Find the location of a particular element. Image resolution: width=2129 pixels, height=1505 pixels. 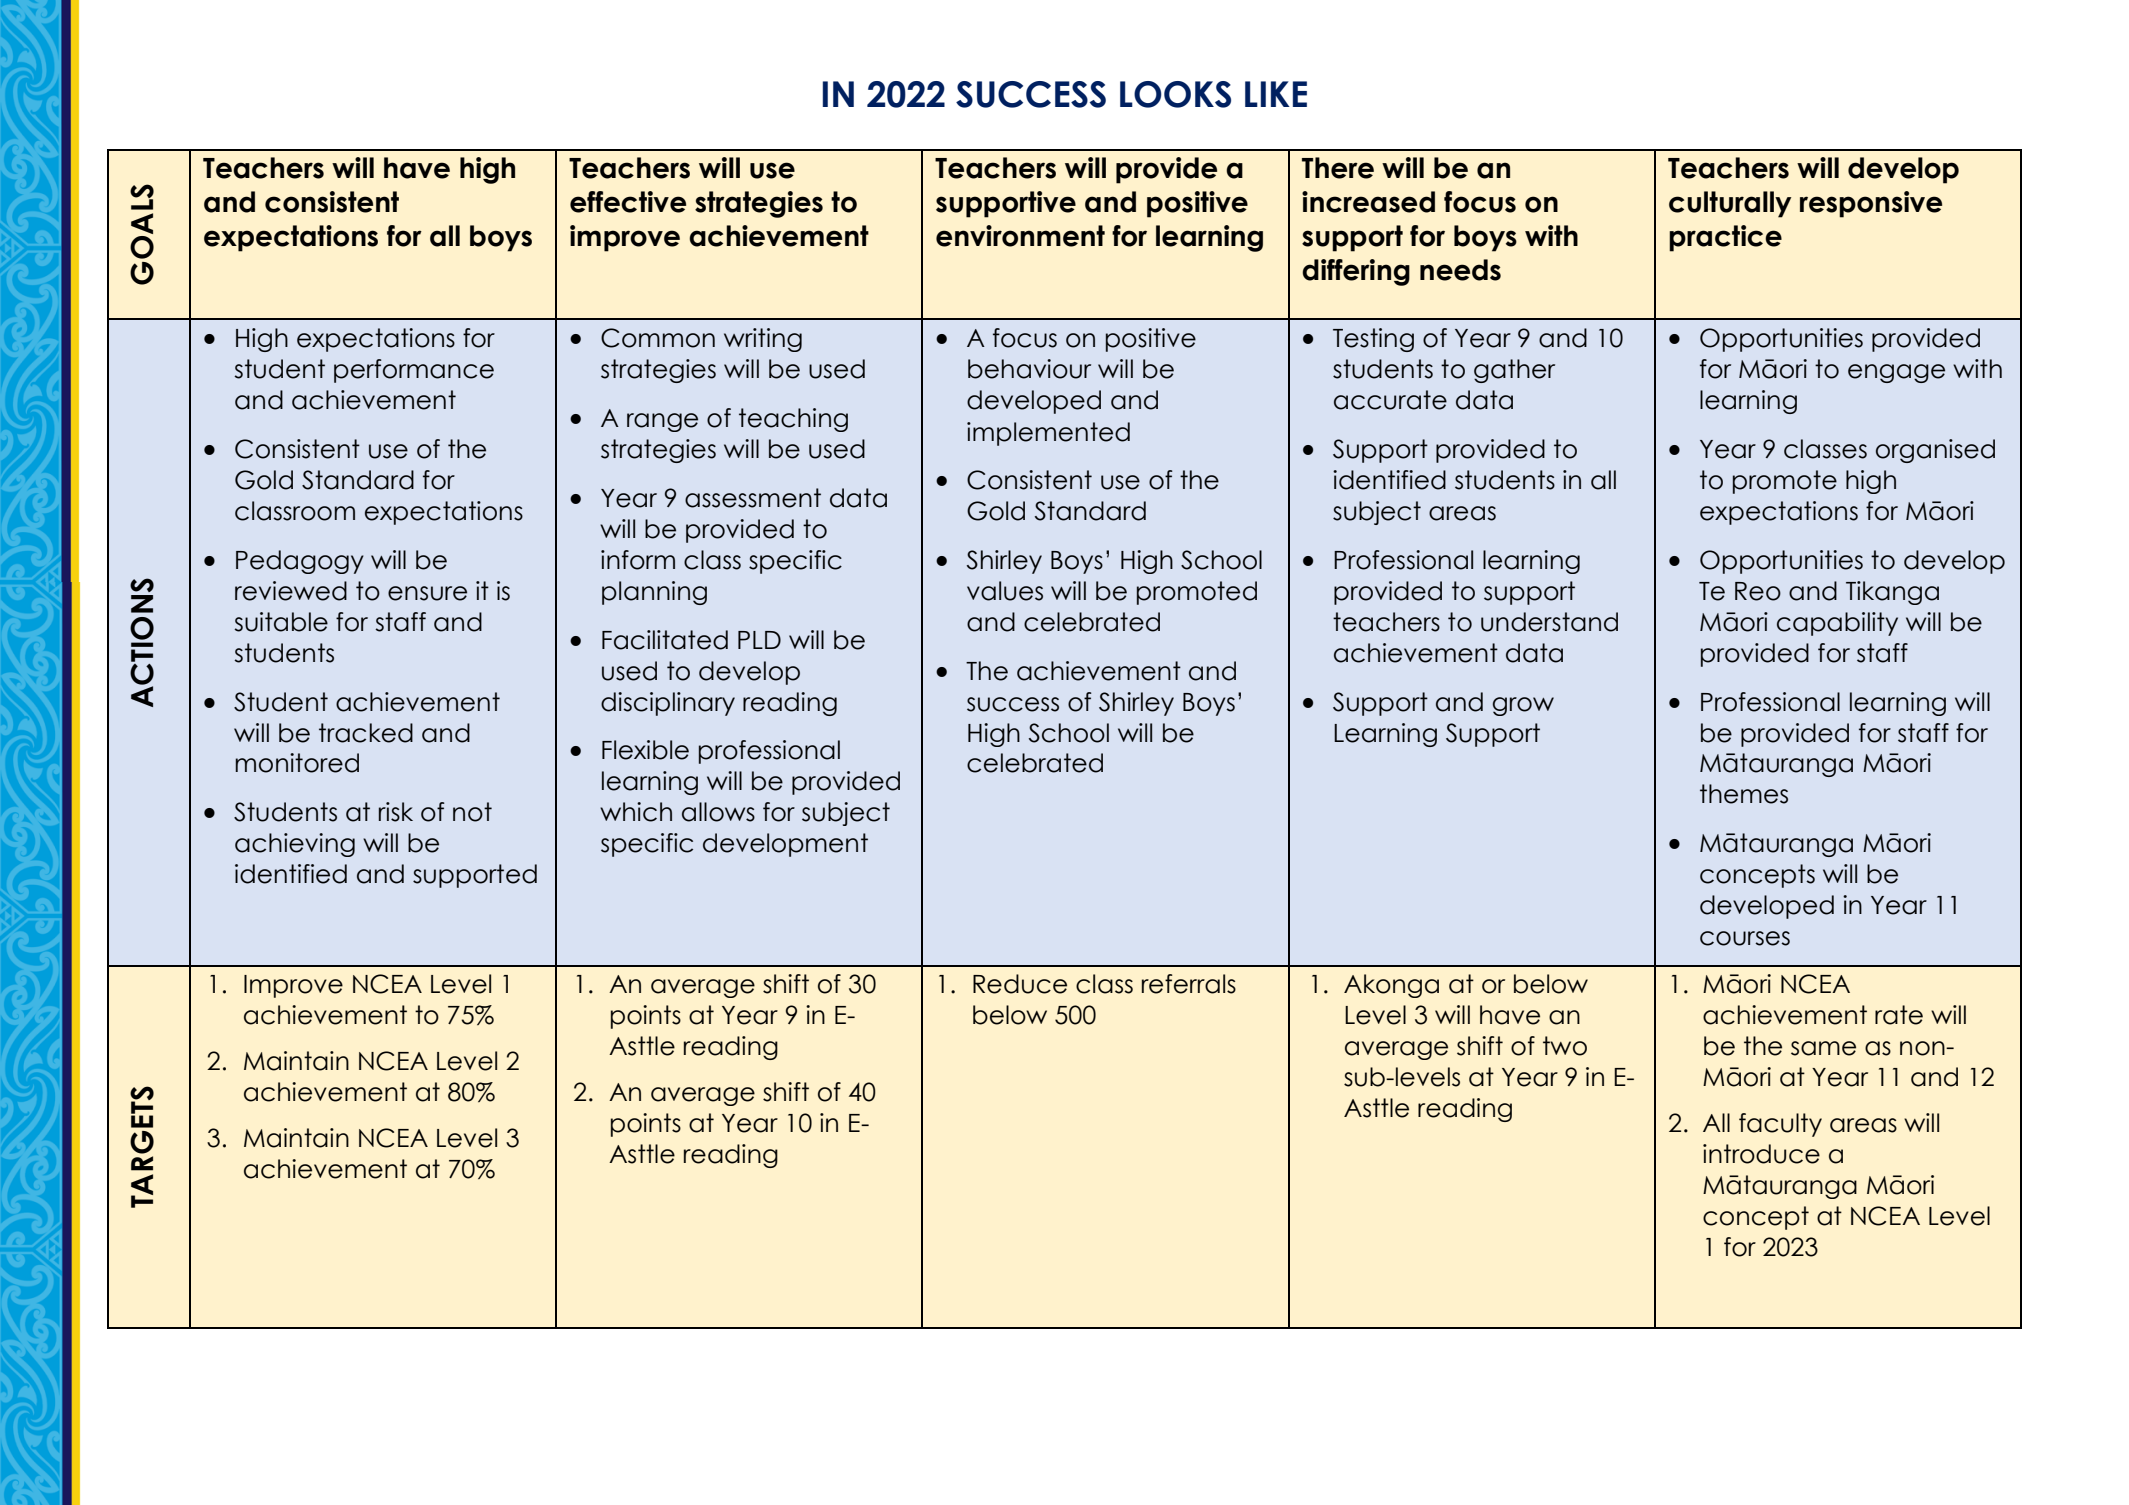

Reduce is located at coordinates (1020, 984).
